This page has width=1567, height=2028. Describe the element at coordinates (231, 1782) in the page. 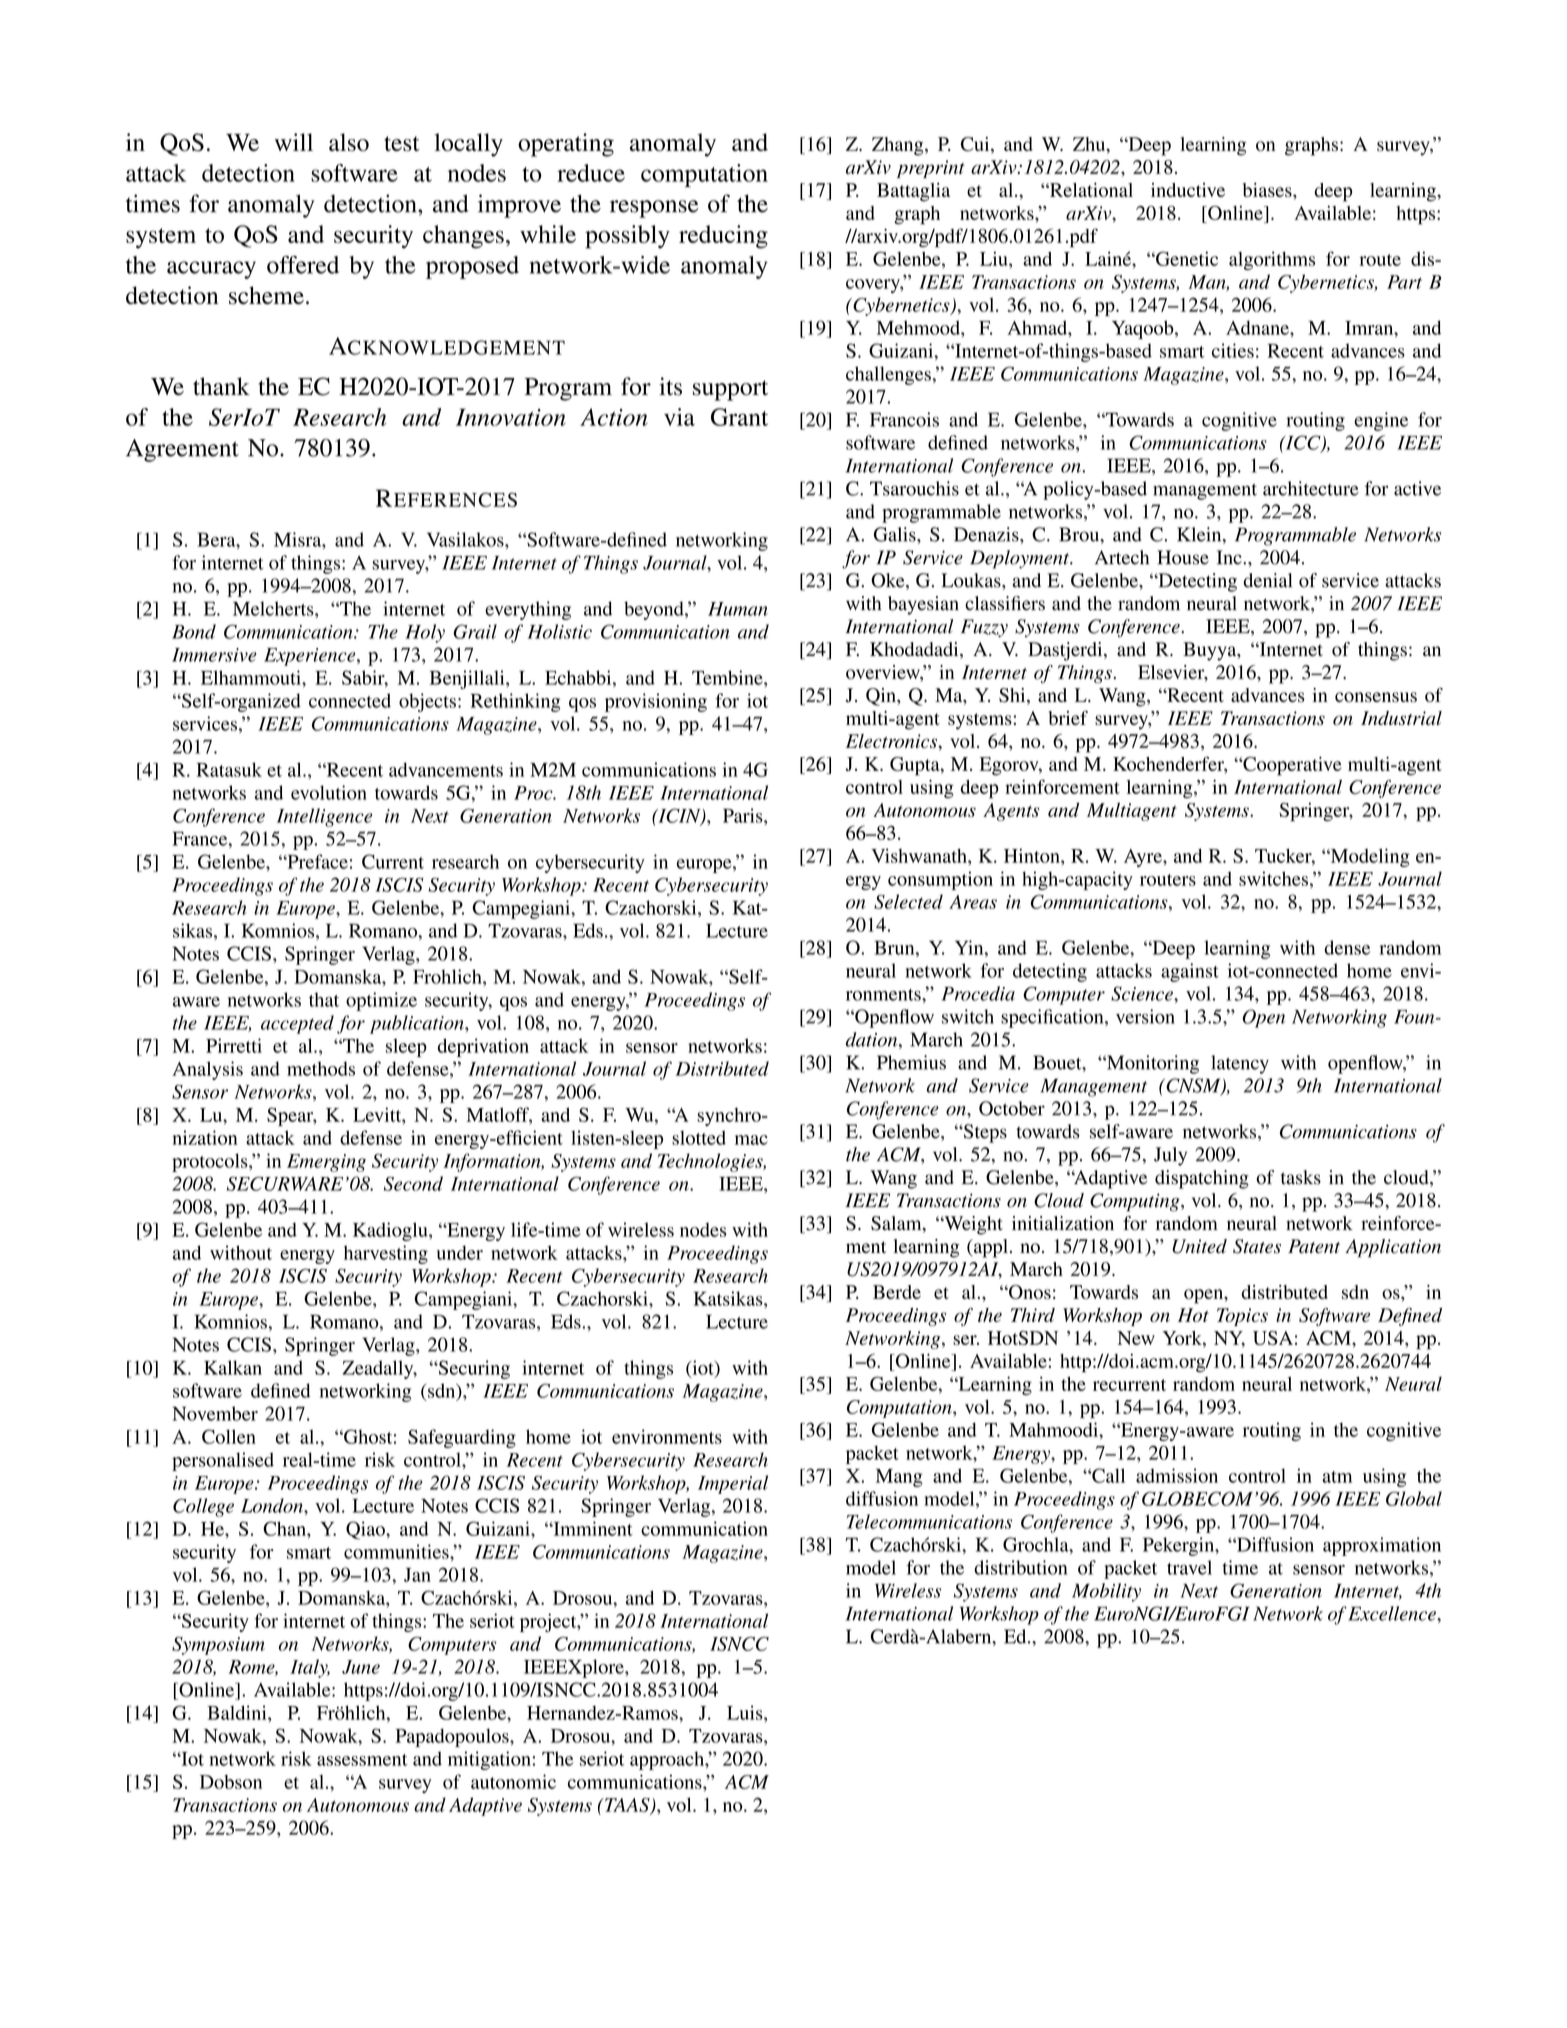

I see `Dobson` at that location.
